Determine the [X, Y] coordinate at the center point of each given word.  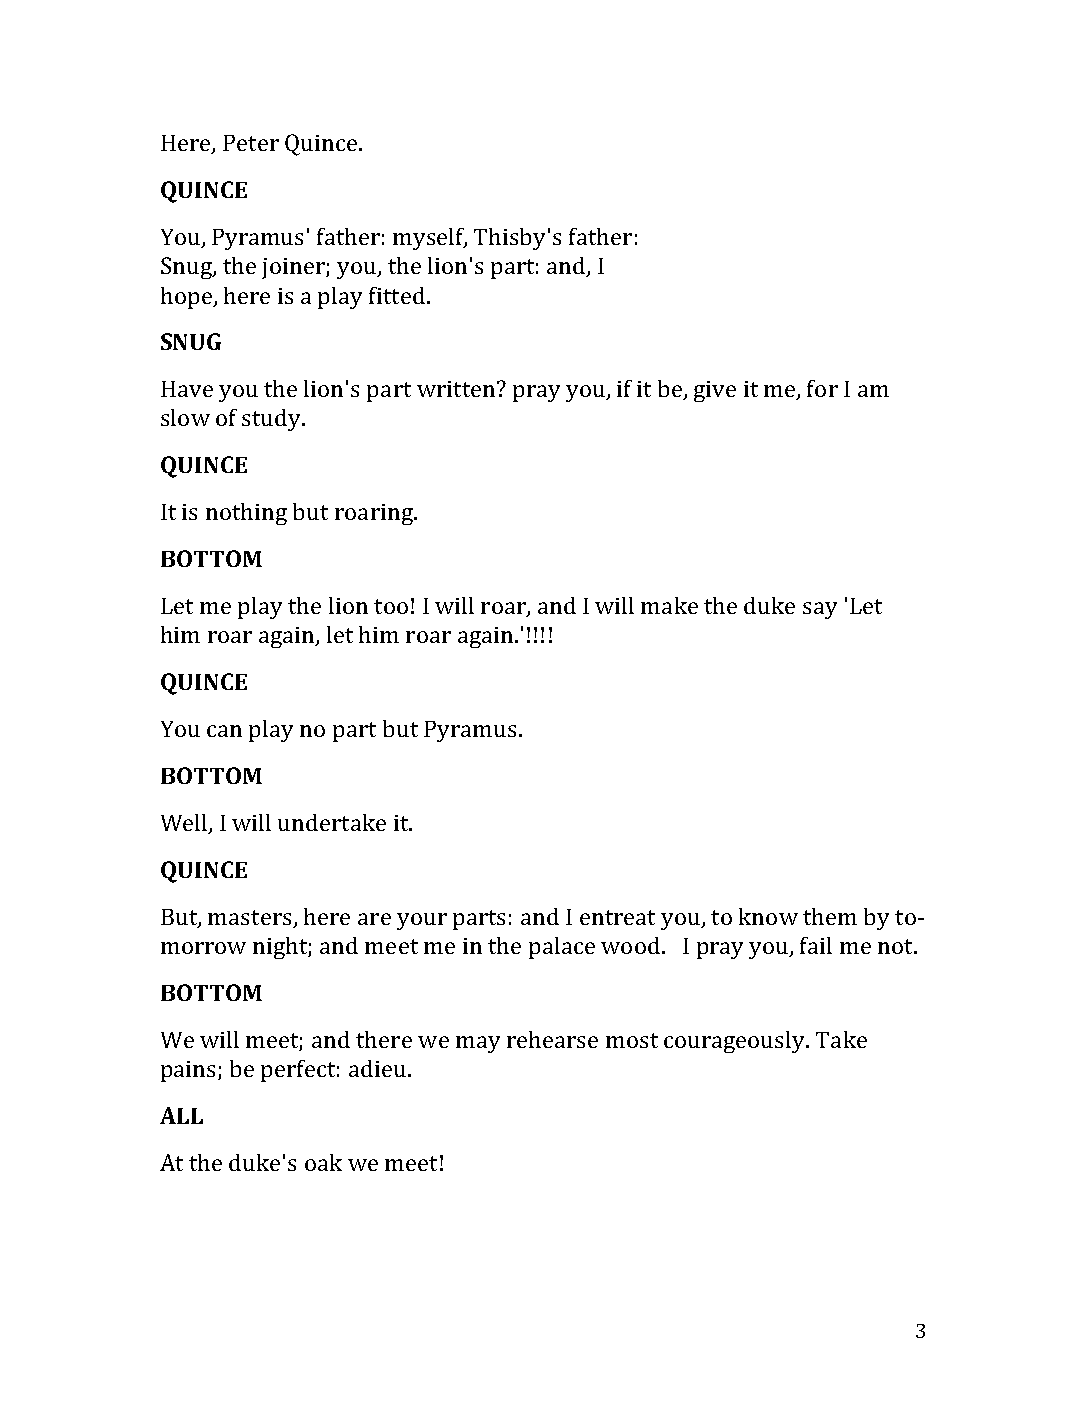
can [224, 731]
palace [562, 948]
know [768, 916]
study [272, 420]
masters [249, 917]
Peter [251, 143]
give [715, 391]
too [391, 606]
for [822, 388]
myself [430, 239]
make [669, 605]
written [457, 389]
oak [323, 1162]
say [820, 610]
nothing [246, 514]
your [422, 921]
